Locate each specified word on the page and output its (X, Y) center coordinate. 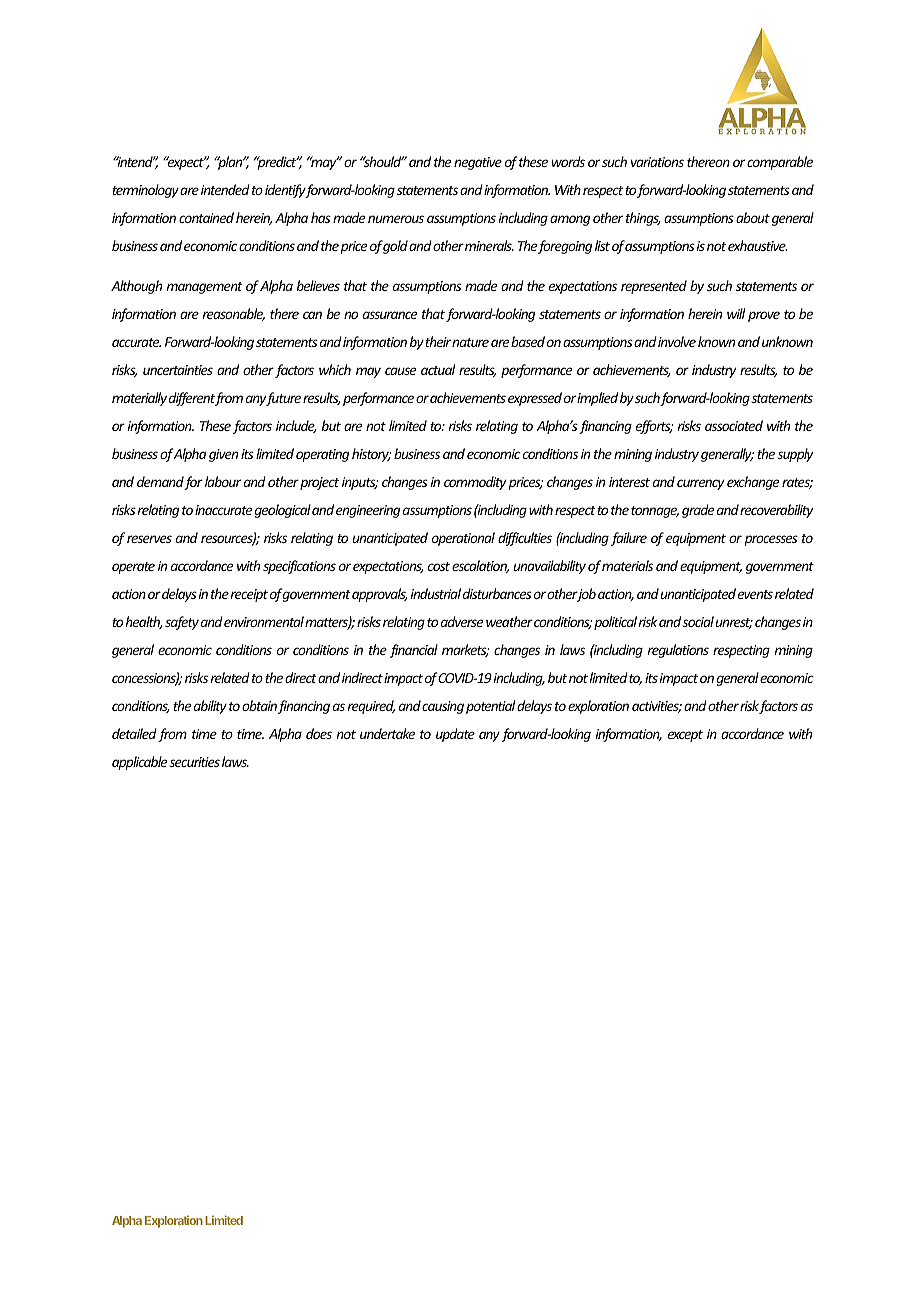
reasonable (233, 314)
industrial (435, 593)
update (455, 735)
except (685, 736)
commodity (475, 483)
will (736, 313)
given (223, 455)
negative (478, 163)
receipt (249, 595)
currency (700, 484)
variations (657, 162)
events (755, 594)
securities (194, 762)
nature (470, 342)
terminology (145, 191)
